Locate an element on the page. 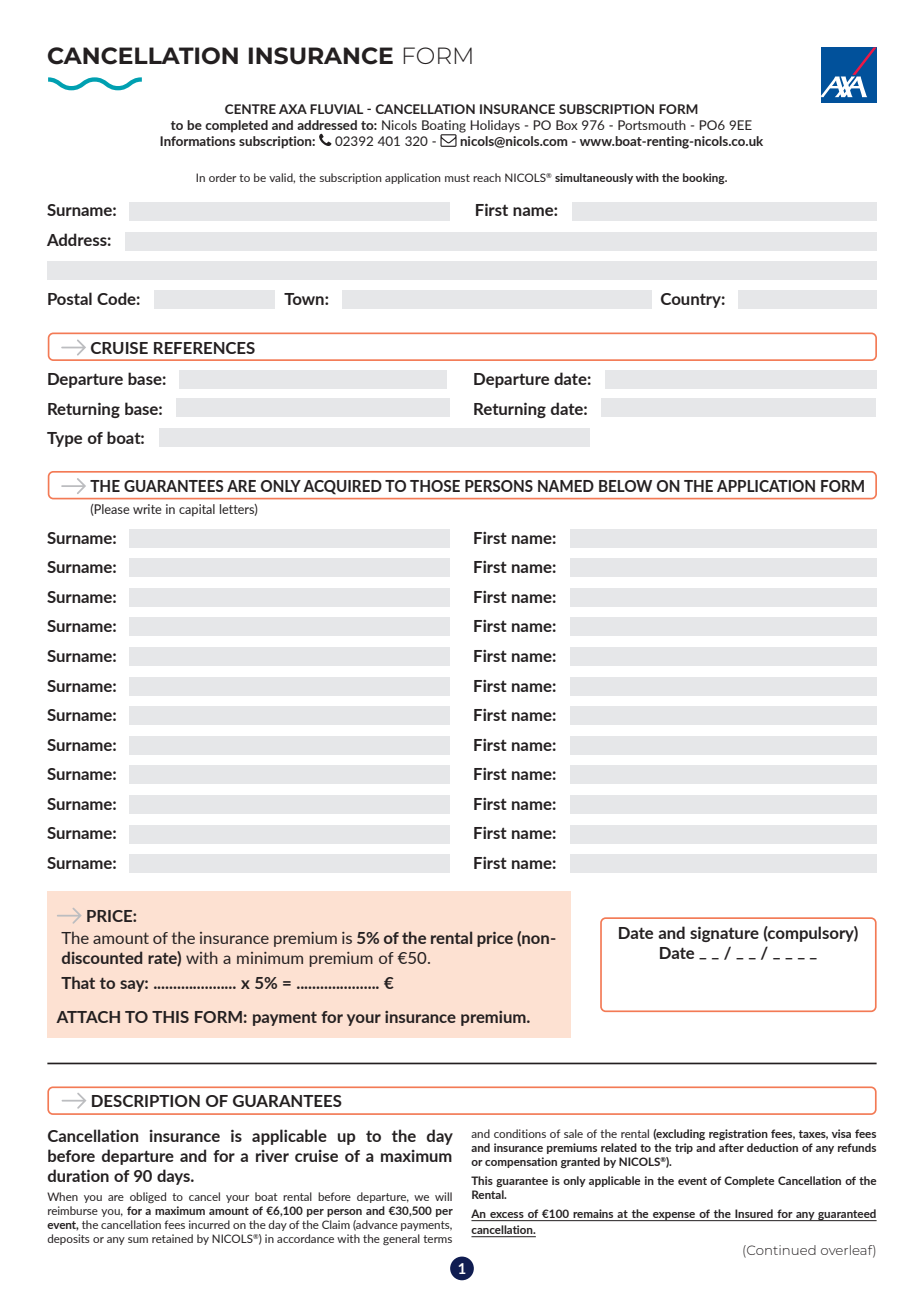  BELOW is located at coordinates (625, 486).
